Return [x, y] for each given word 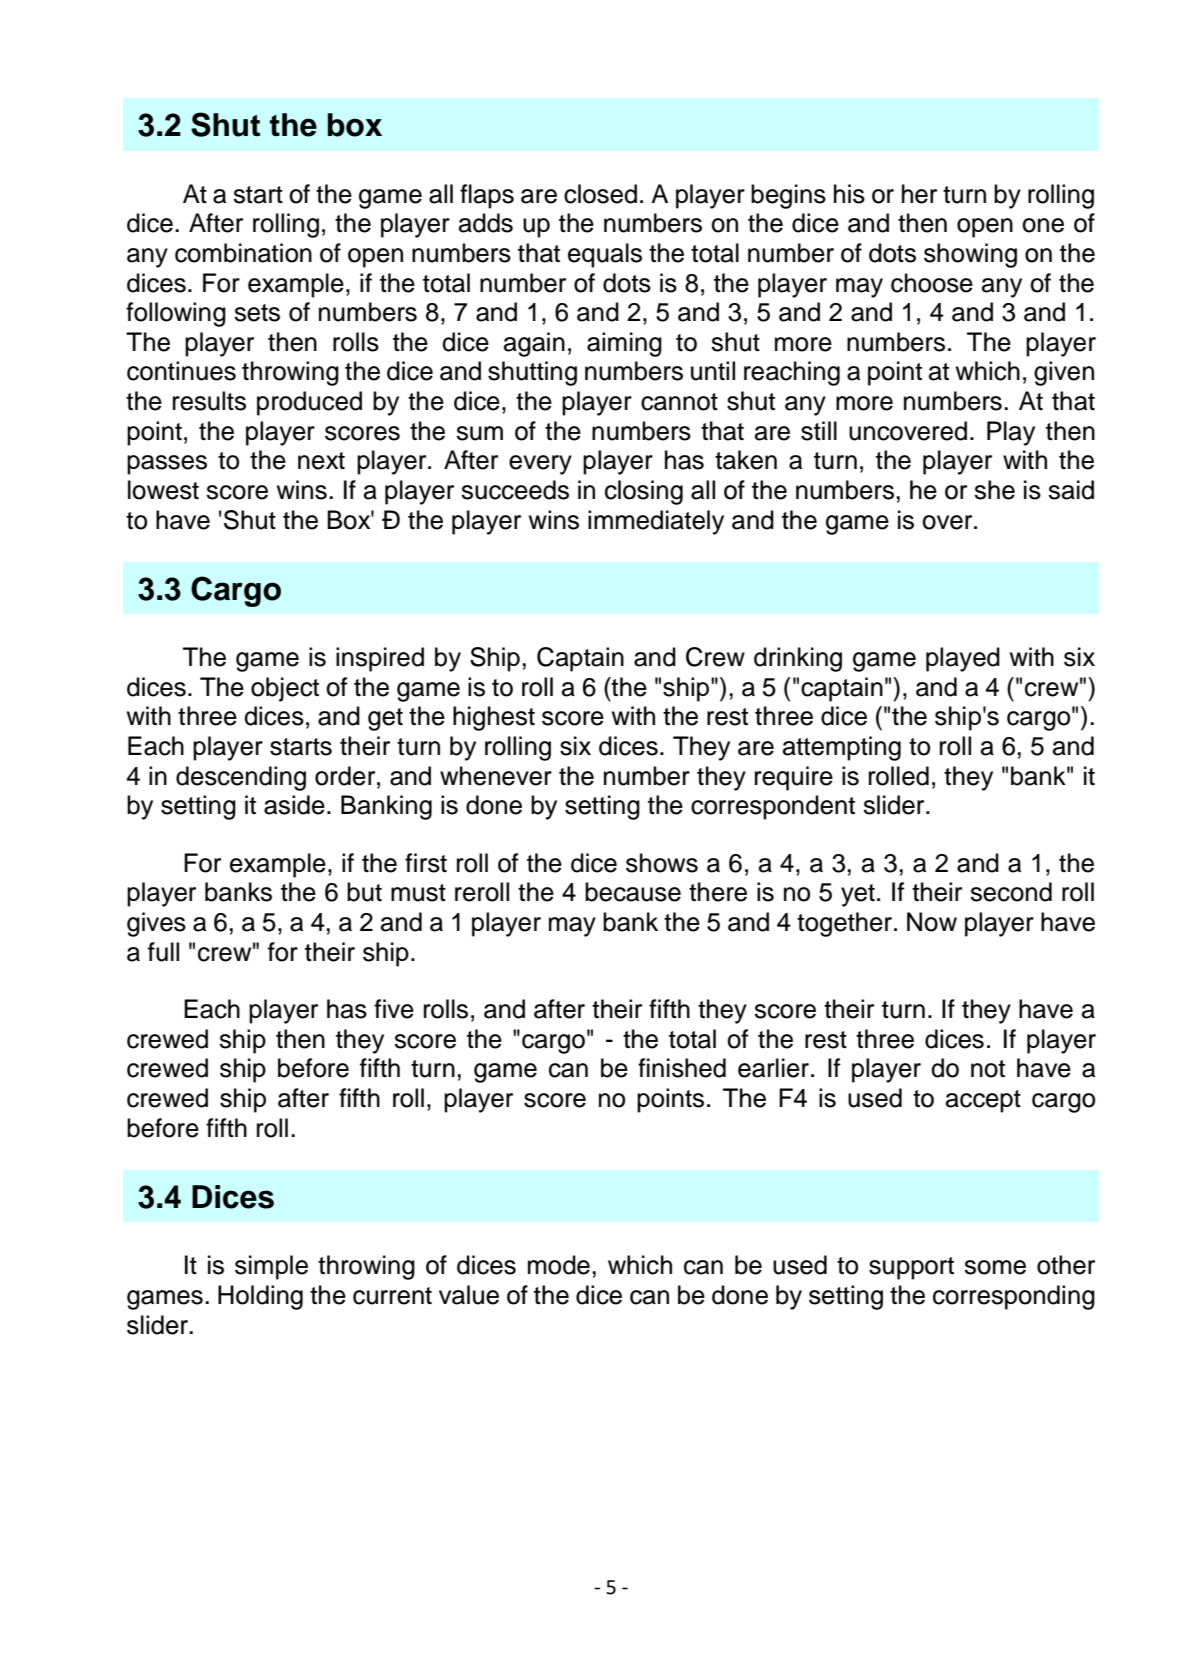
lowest [163, 490]
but [364, 892]
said [1071, 490]
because [633, 892]
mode [559, 1265]
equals [605, 255]
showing [970, 255]
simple [271, 1267]
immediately [656, 522]
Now [932, 922]
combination [243, 253]
